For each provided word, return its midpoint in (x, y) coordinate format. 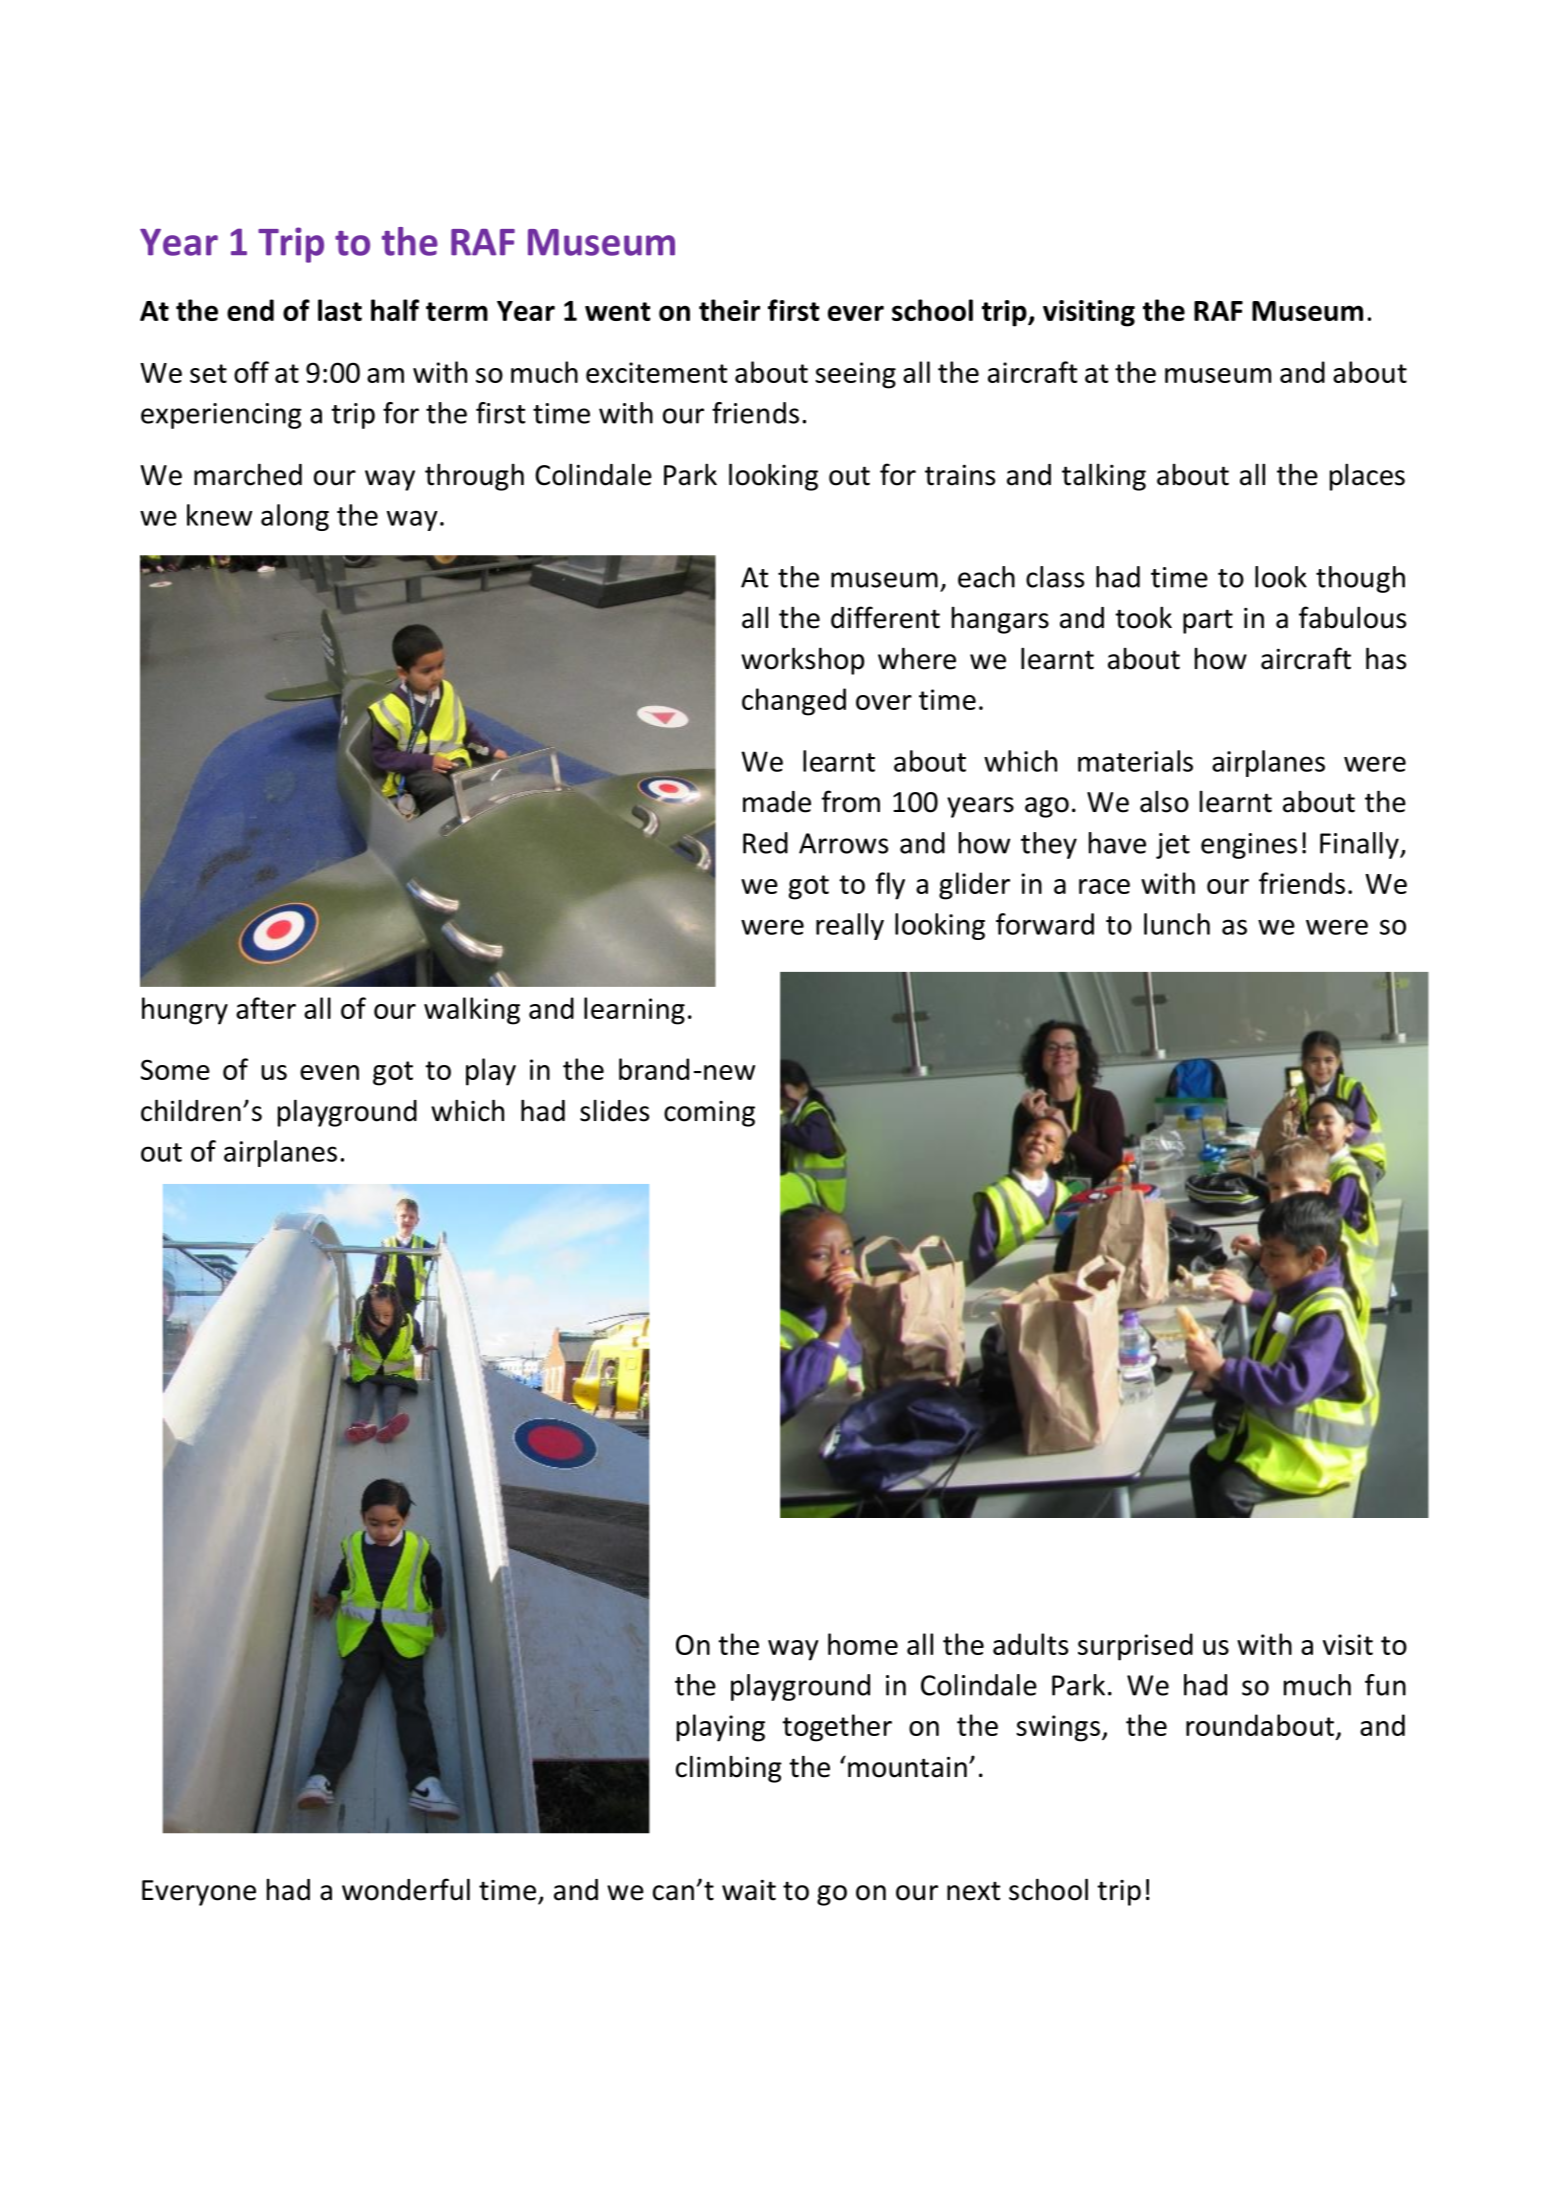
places (1367, 477)
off (251, 372)
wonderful (406, 1889)
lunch (1177, 924)
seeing (855, 375)
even (329, 1072)
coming (709, 1114)
